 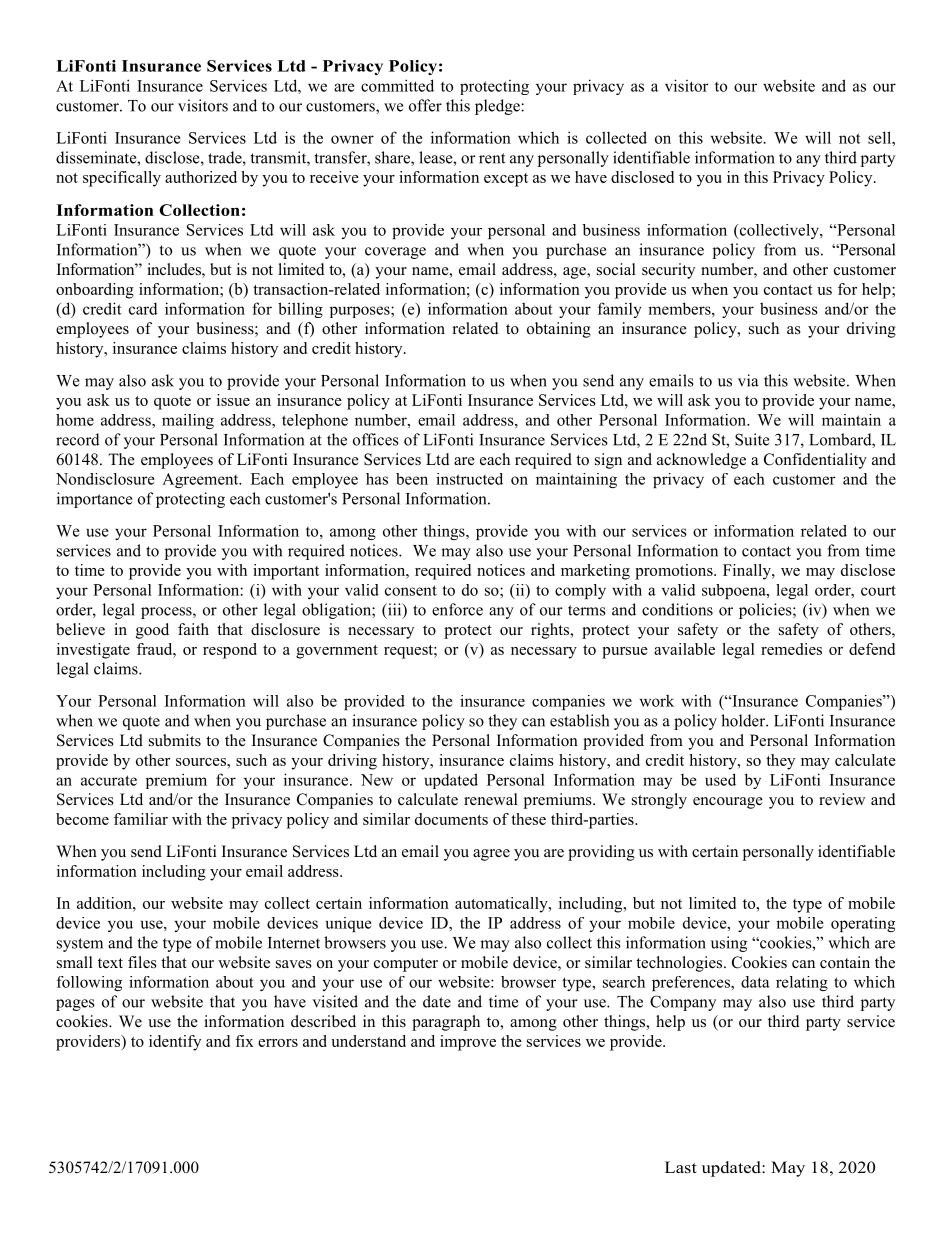 What do you see at coordinates (468, 1043) in the screenshot?
I see `improve` at bounding box center [468, 1043].
